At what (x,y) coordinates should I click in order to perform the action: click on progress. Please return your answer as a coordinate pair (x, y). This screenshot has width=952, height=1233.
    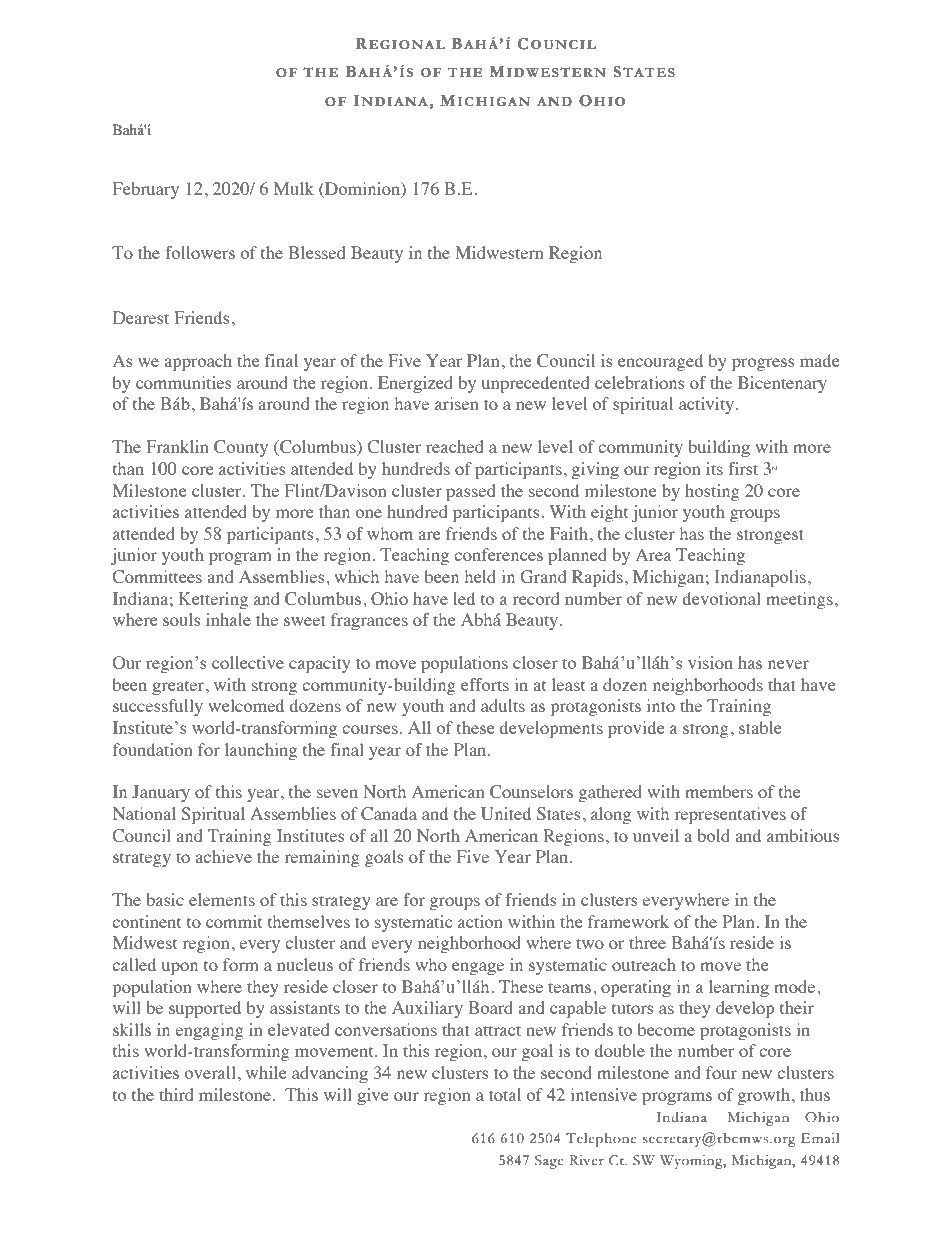
    Looking at the image, I should click on (763, 364).
